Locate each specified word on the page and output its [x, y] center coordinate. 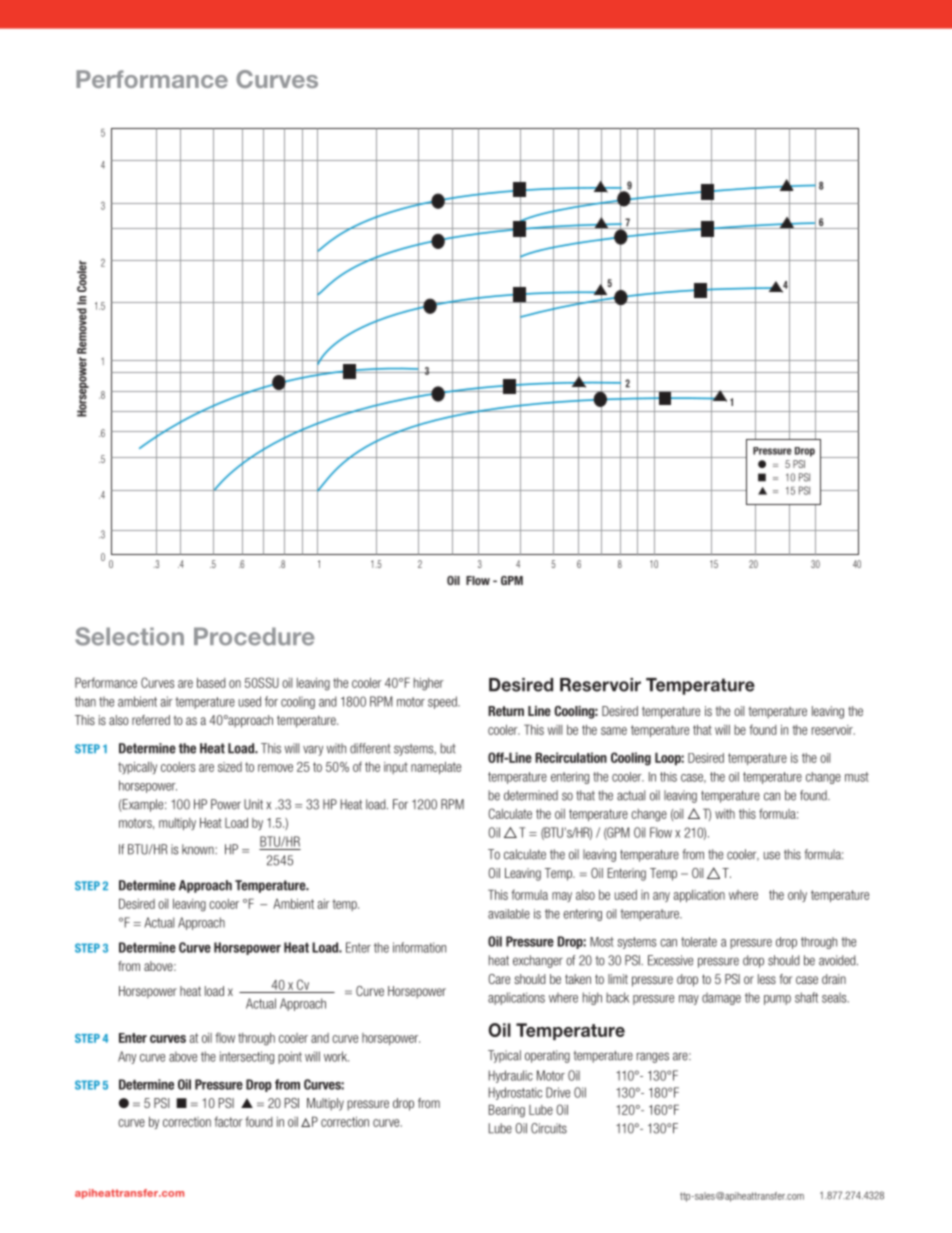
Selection [129, 636]
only [797, 896]
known [199, 849]
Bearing [507, 1111]
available [509, 914]
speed [443, 702]
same [614, 731]
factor [228, 1121]
